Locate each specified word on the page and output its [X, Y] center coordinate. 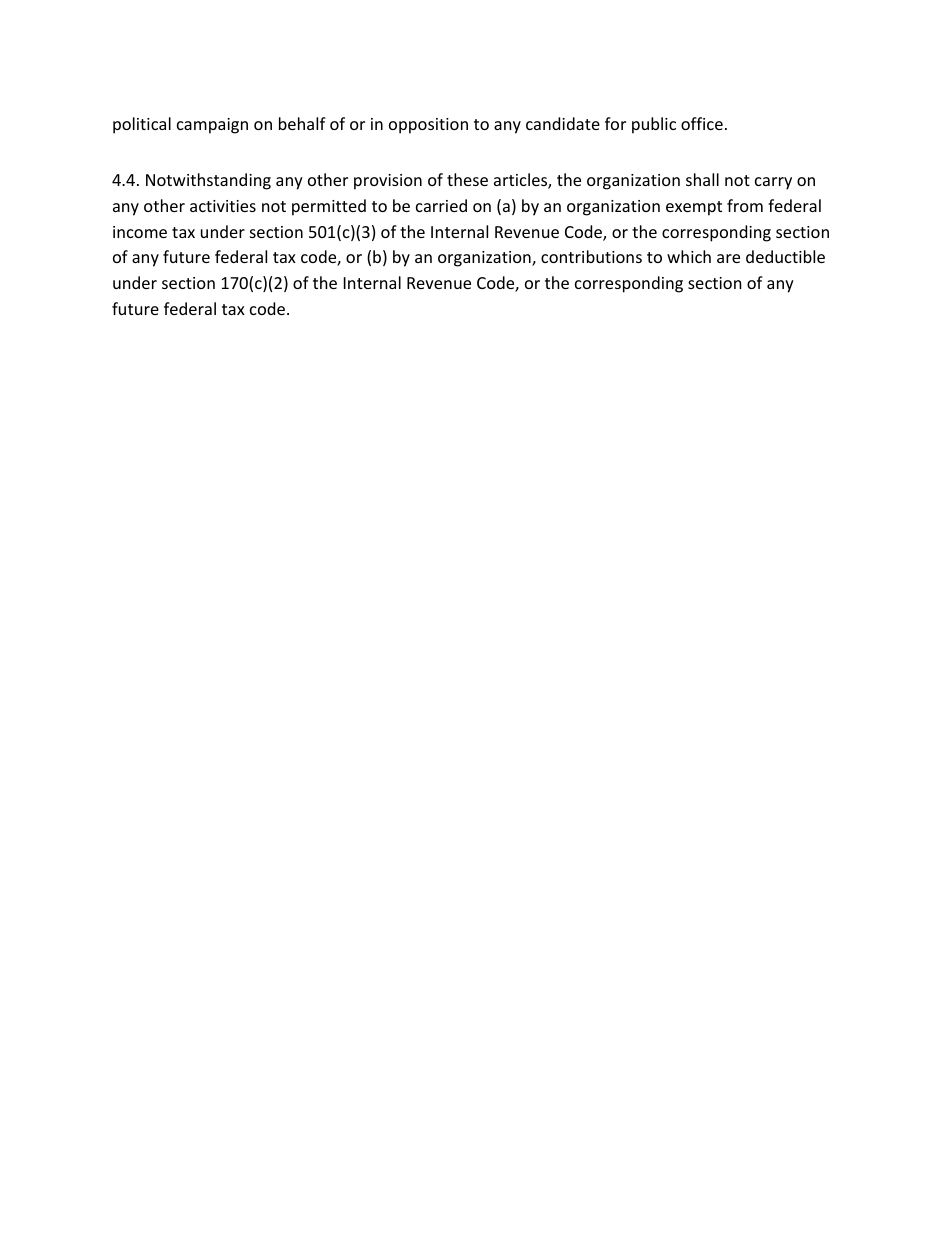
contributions [591, 256]
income [140, 232]
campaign [212, 126]
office [702, 123]
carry [773, 183]
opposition [428, 126]
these [467, 179]
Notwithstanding [208, 181]
